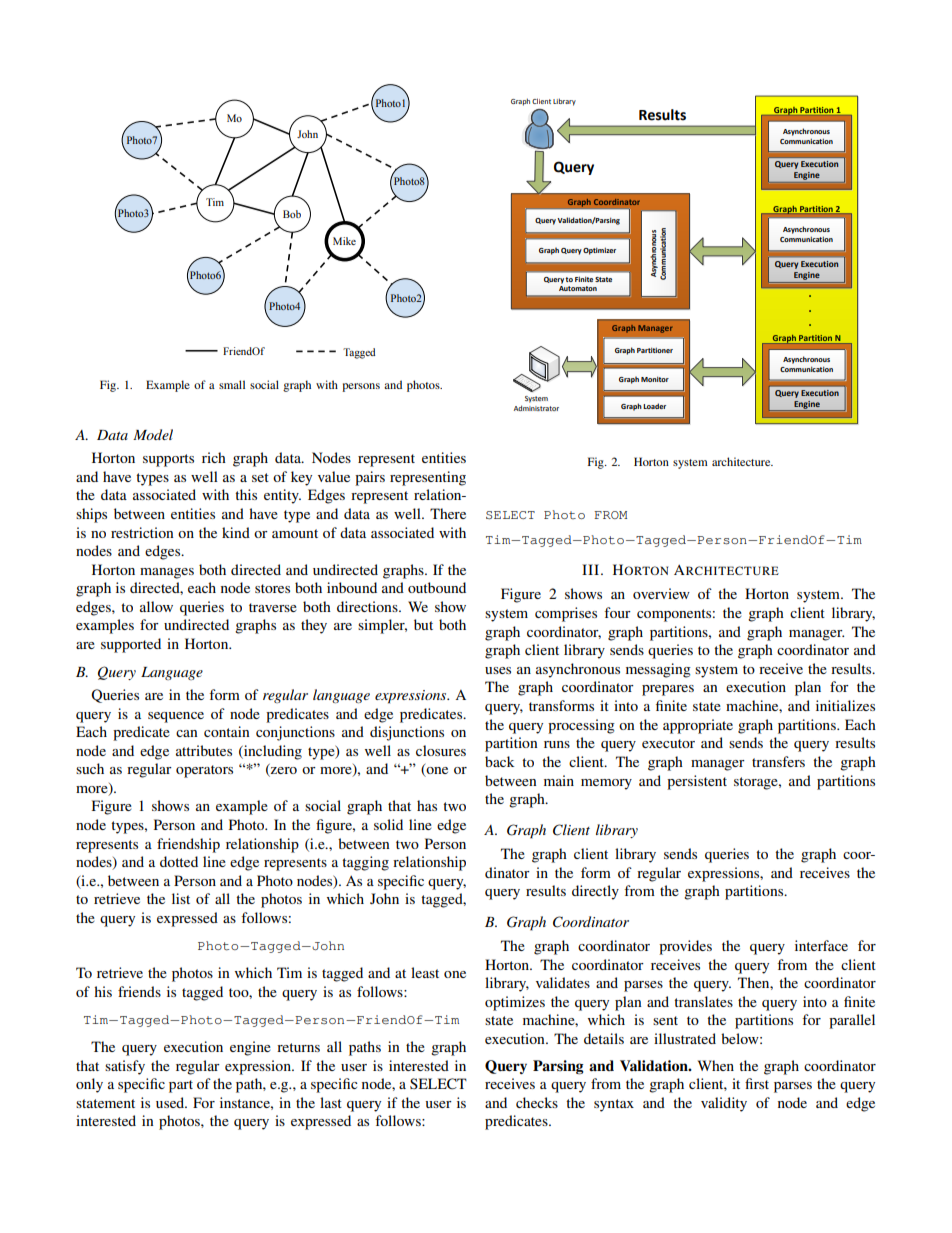 This screenshot has width=952, height=1233. What do you see at coordinates (292, 214) in the screenshot?
I see `Bob` at bounding box center [292, 214].
